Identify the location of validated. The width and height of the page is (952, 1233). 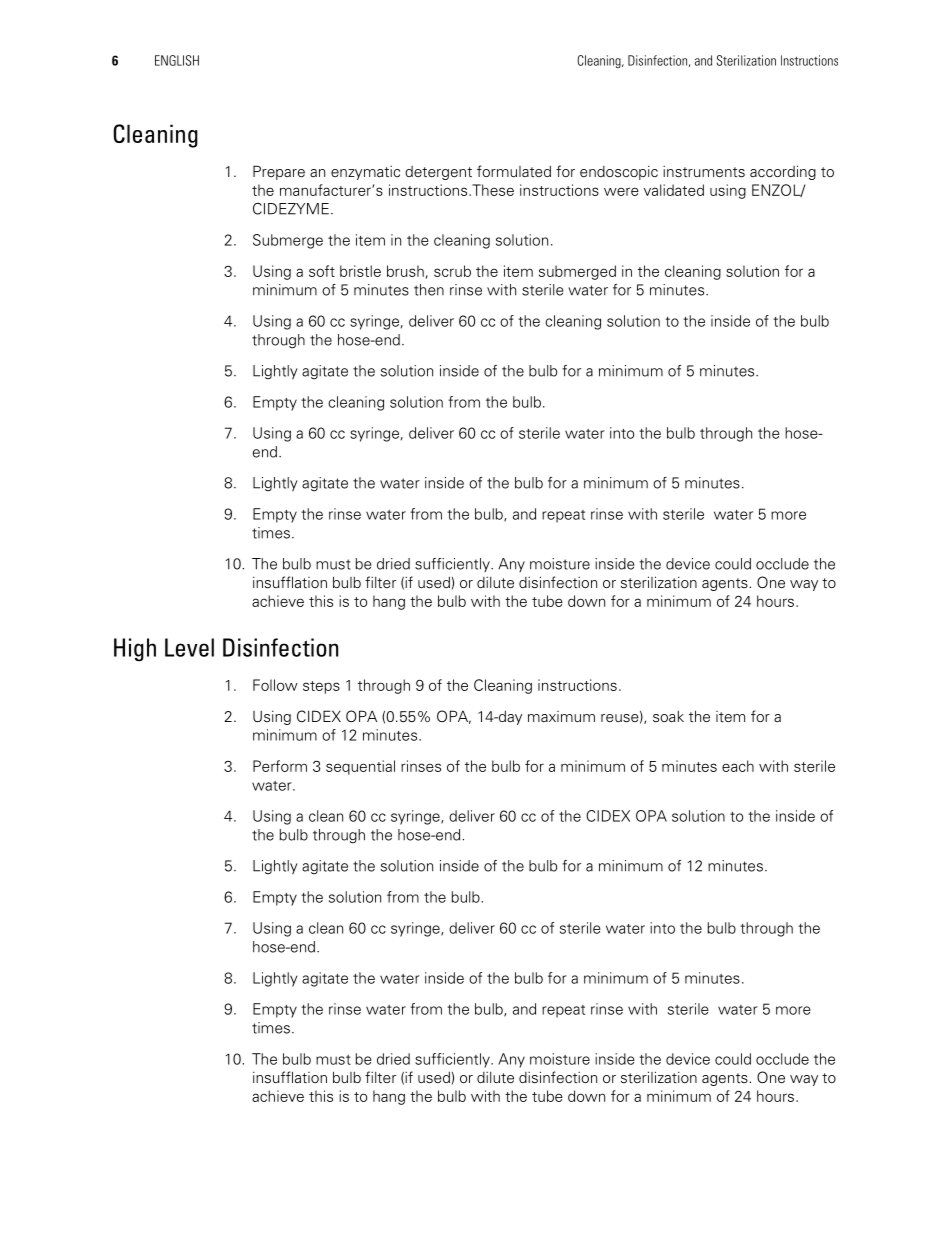
(674, 190).
